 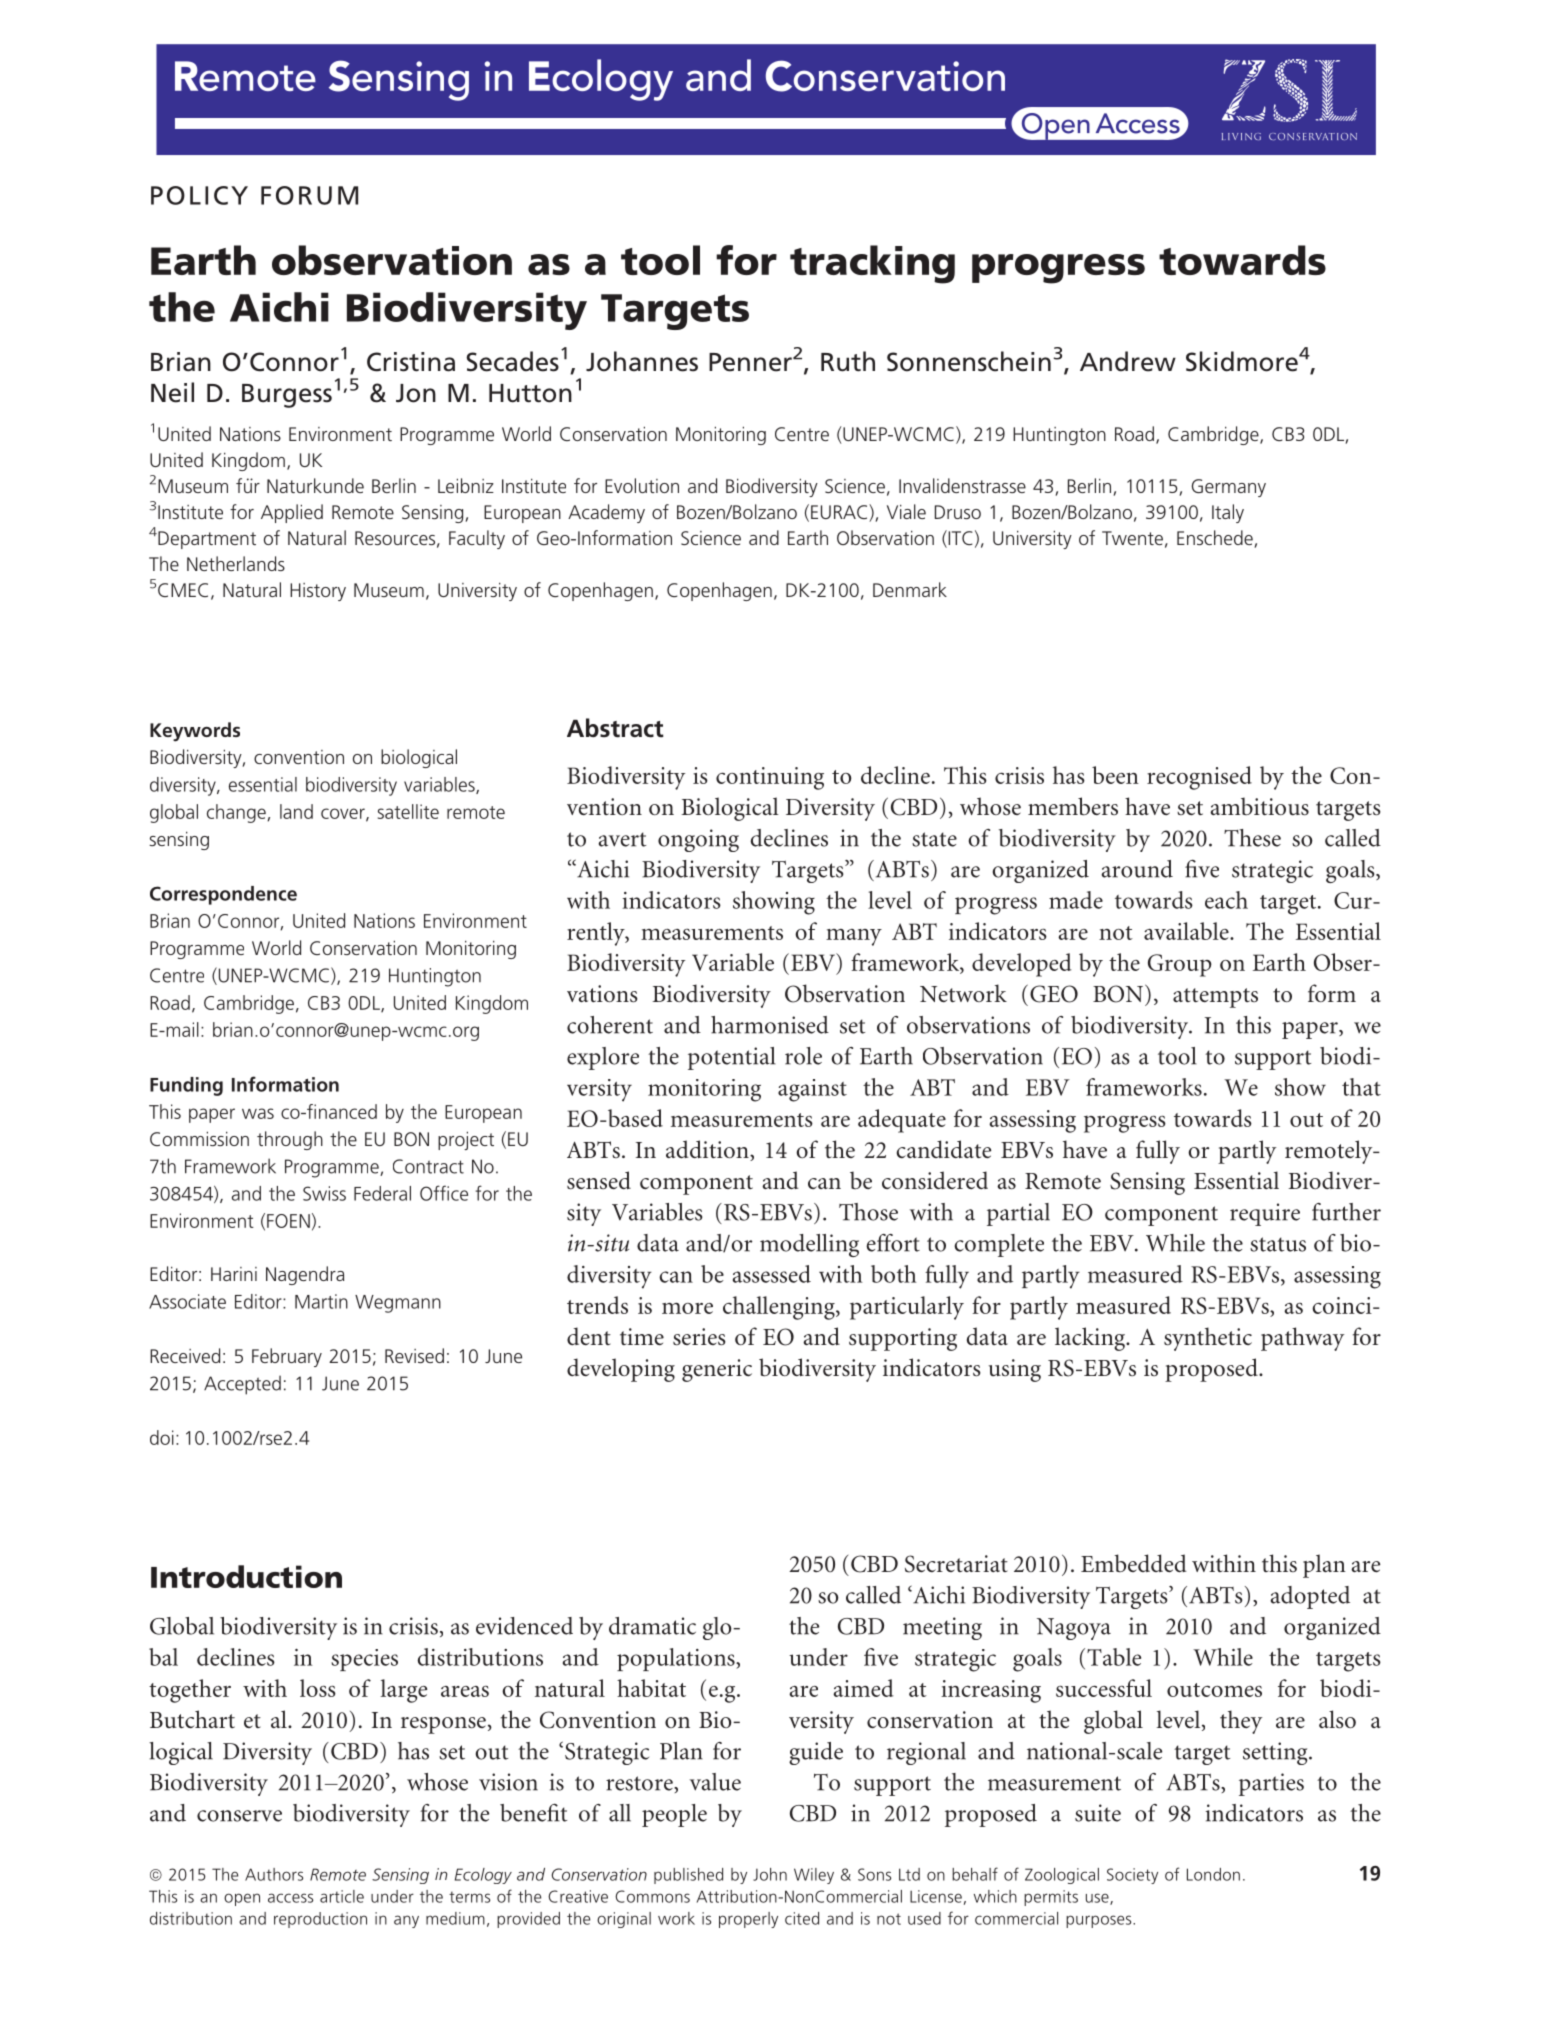 I want to click on attempts, so click(x=1215, y=998).
